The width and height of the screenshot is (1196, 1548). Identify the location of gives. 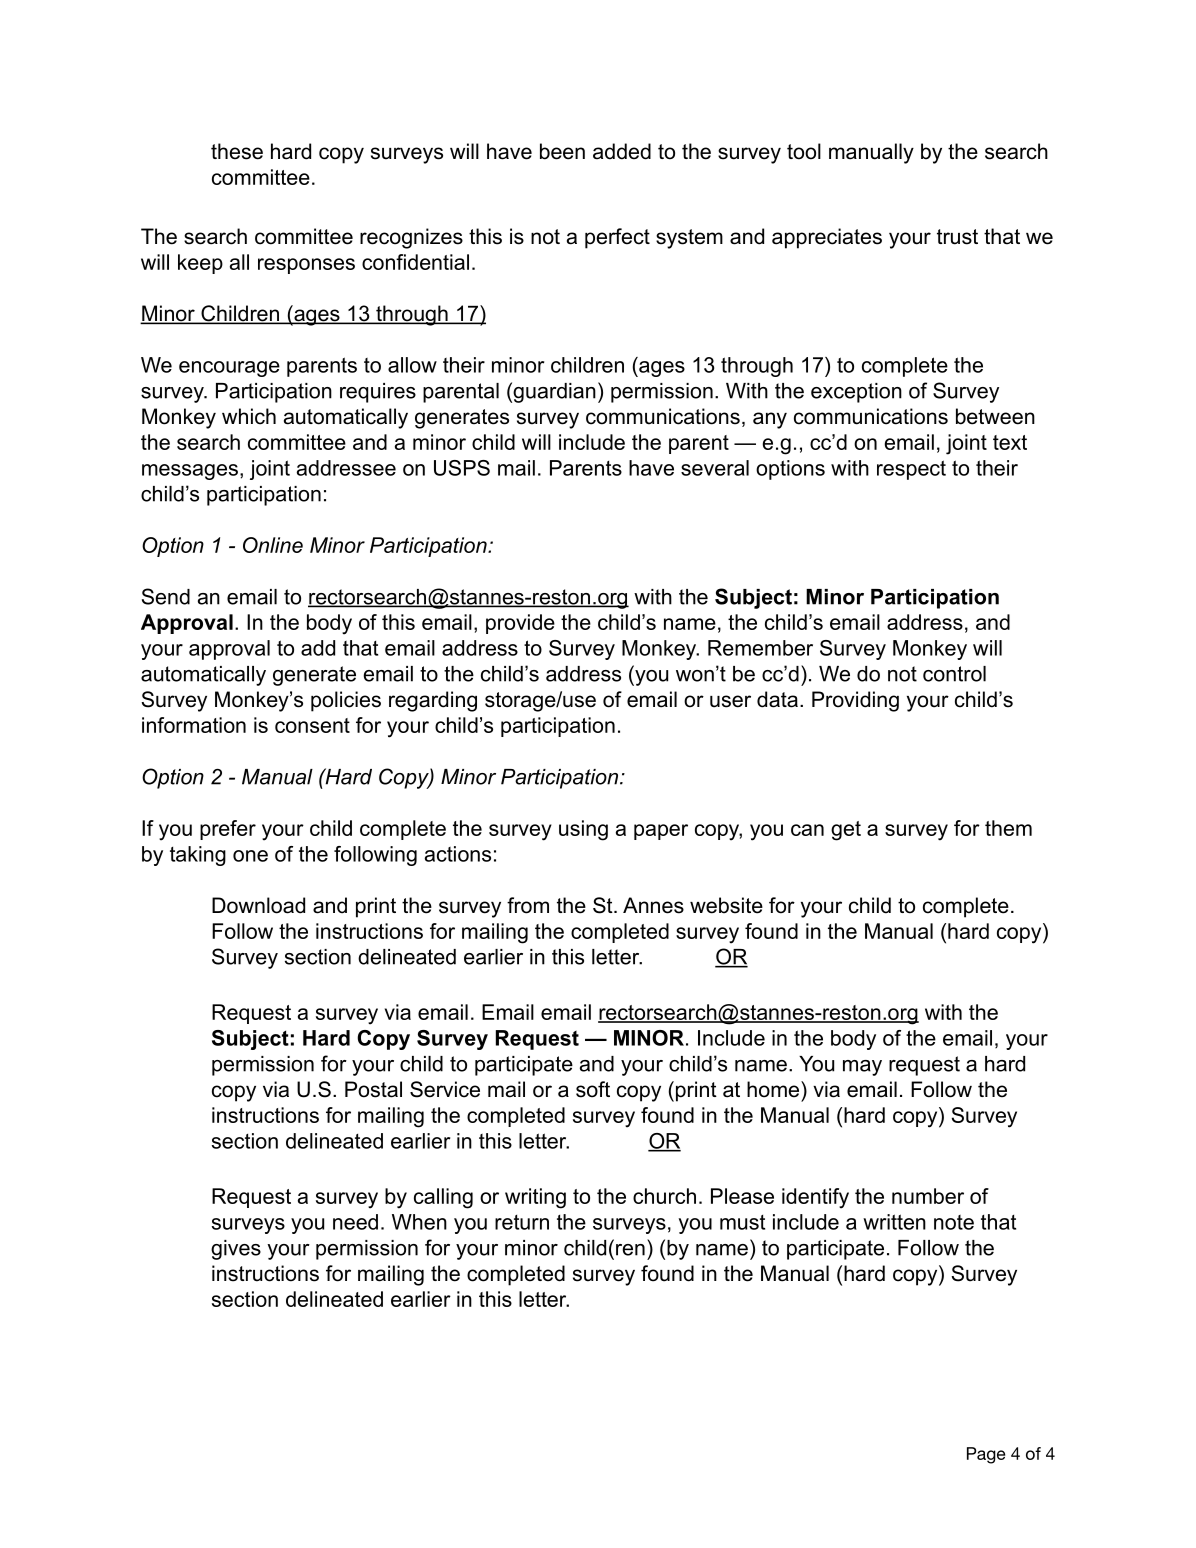
(236, 1250).
